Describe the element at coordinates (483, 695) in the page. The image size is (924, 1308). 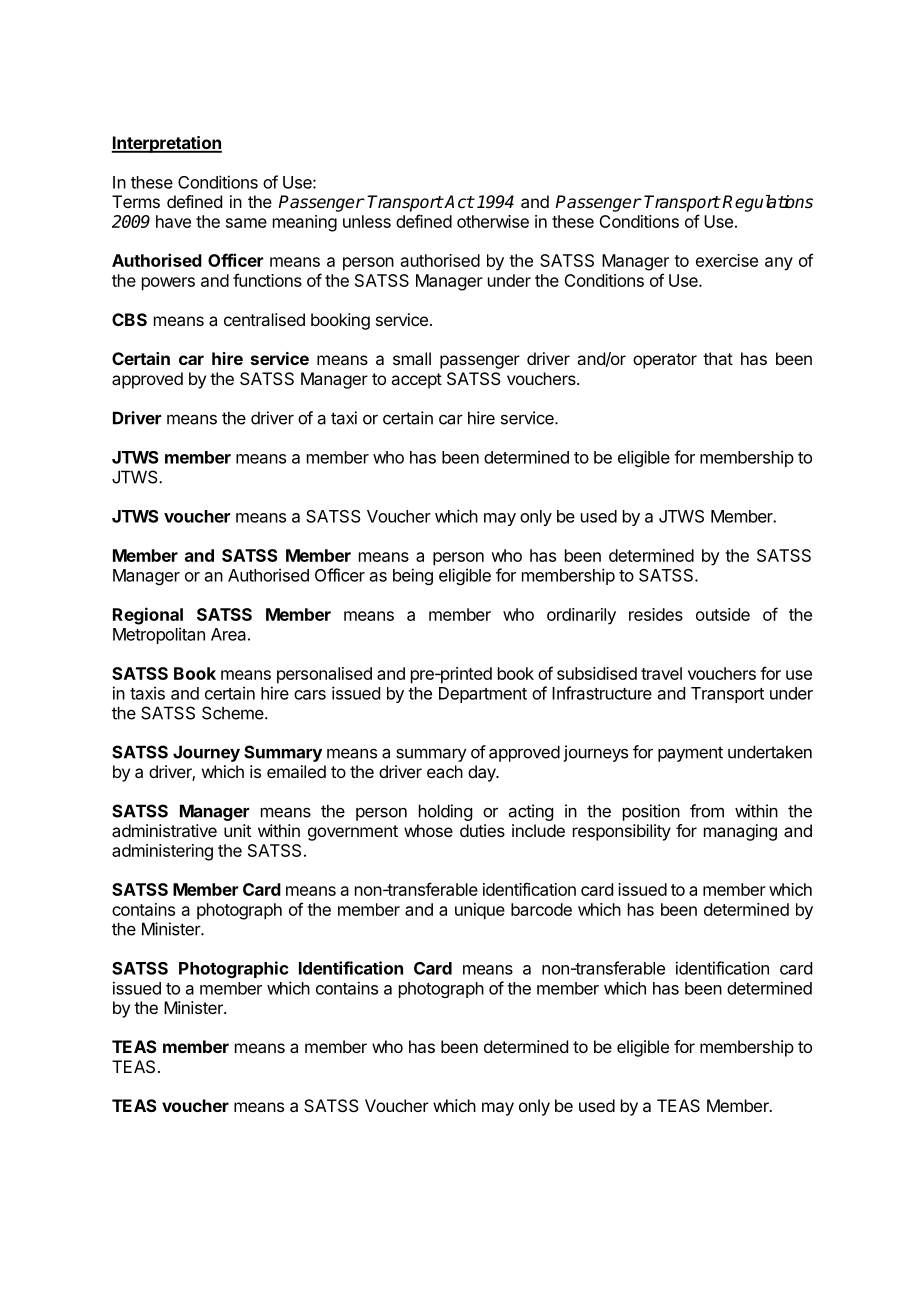
I see `Department` at that location.
